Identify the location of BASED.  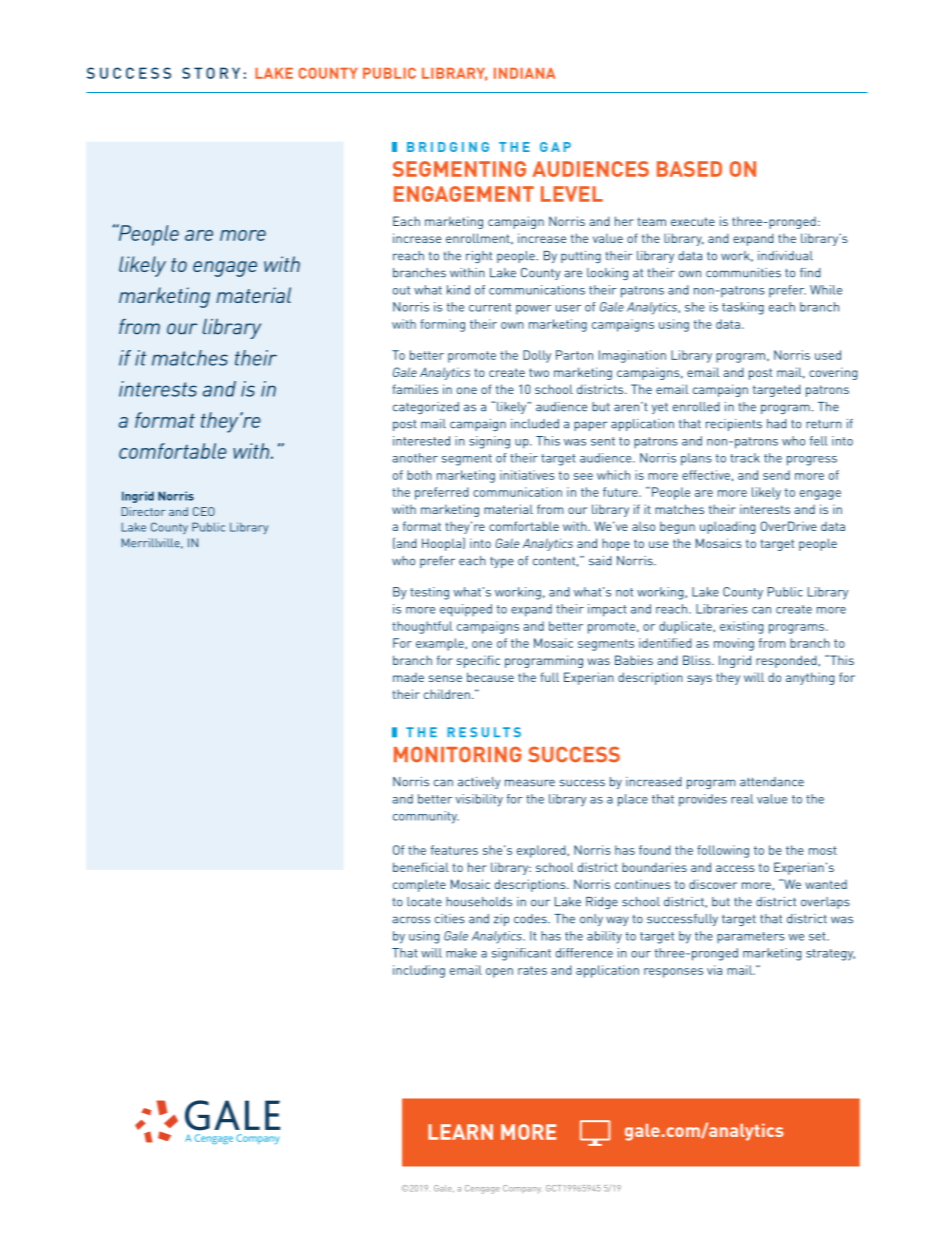
(689, 169).
